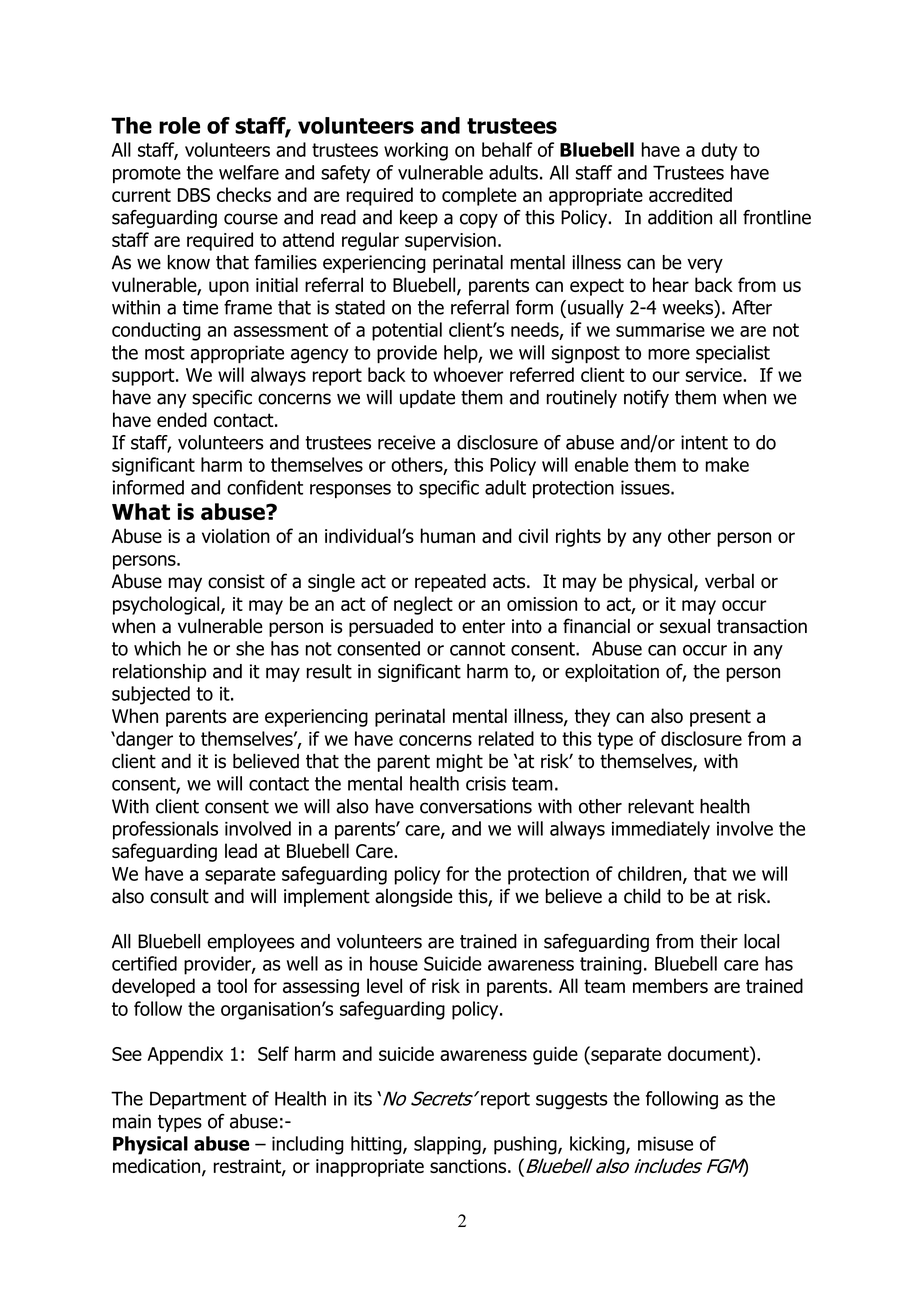  I want to click on working, so click(416, 151).
